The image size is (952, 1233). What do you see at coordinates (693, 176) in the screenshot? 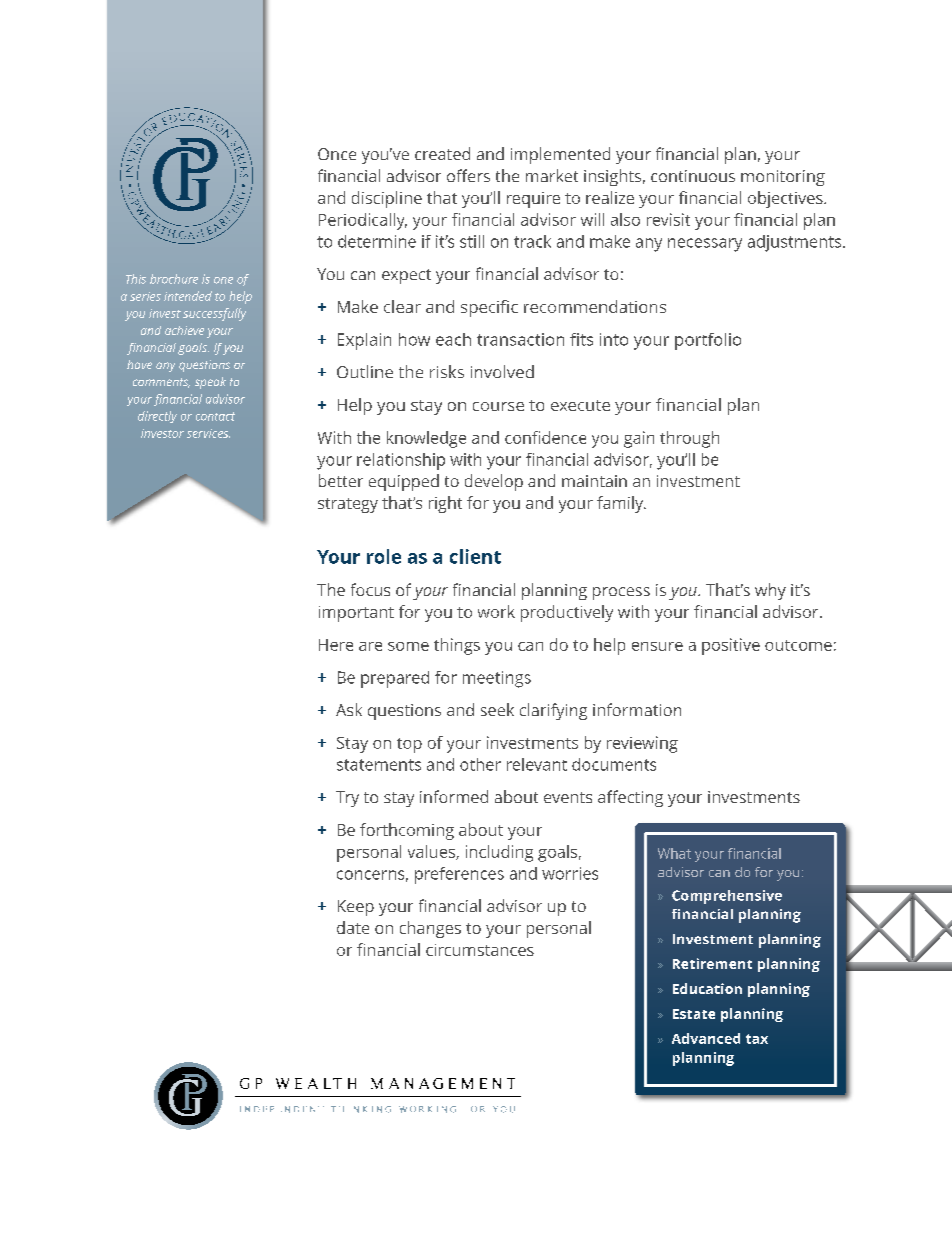
I see `continuous` at bounding box center [693, 176].
